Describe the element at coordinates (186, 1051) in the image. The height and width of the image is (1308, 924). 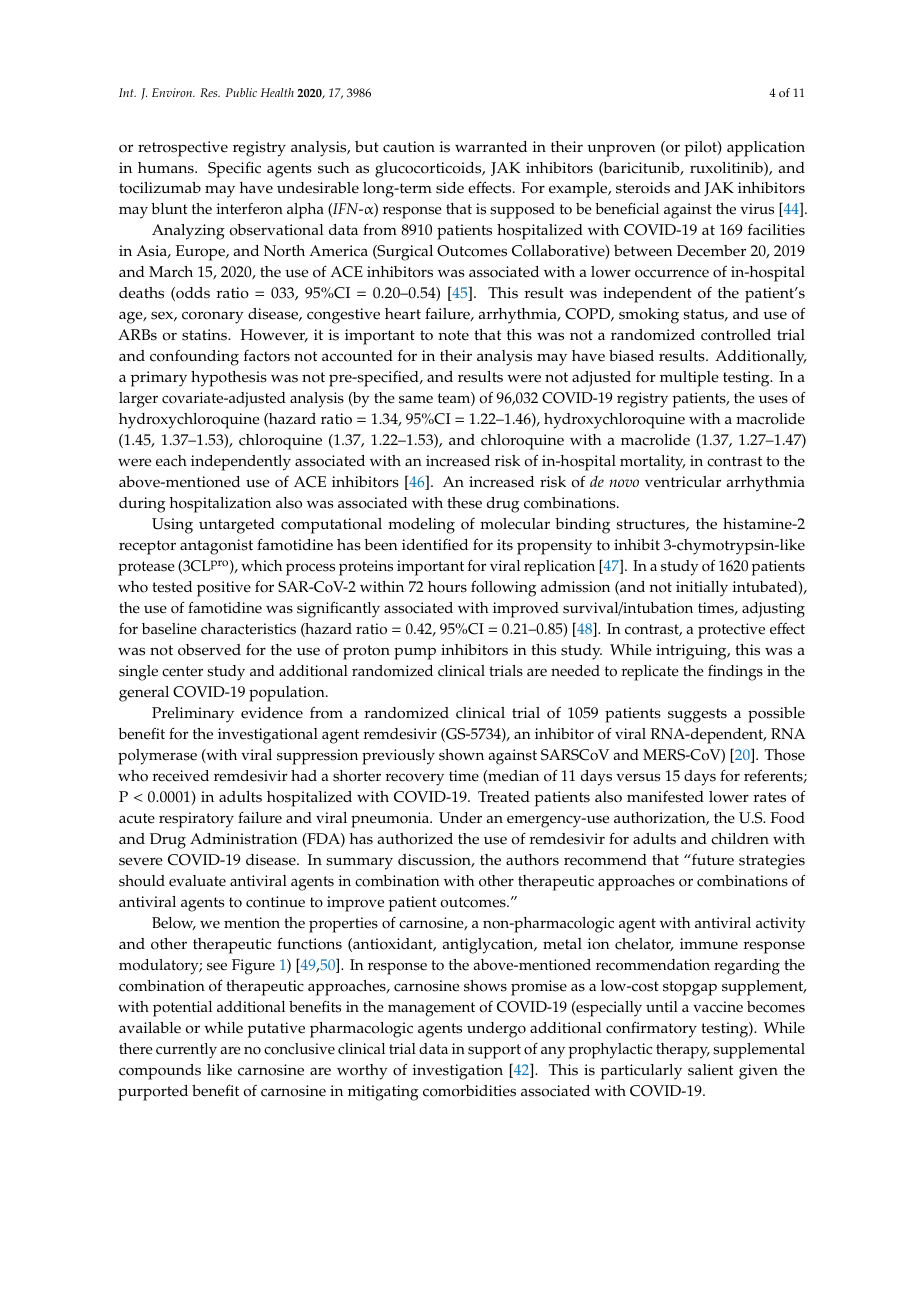
I see `currently` at that location.
